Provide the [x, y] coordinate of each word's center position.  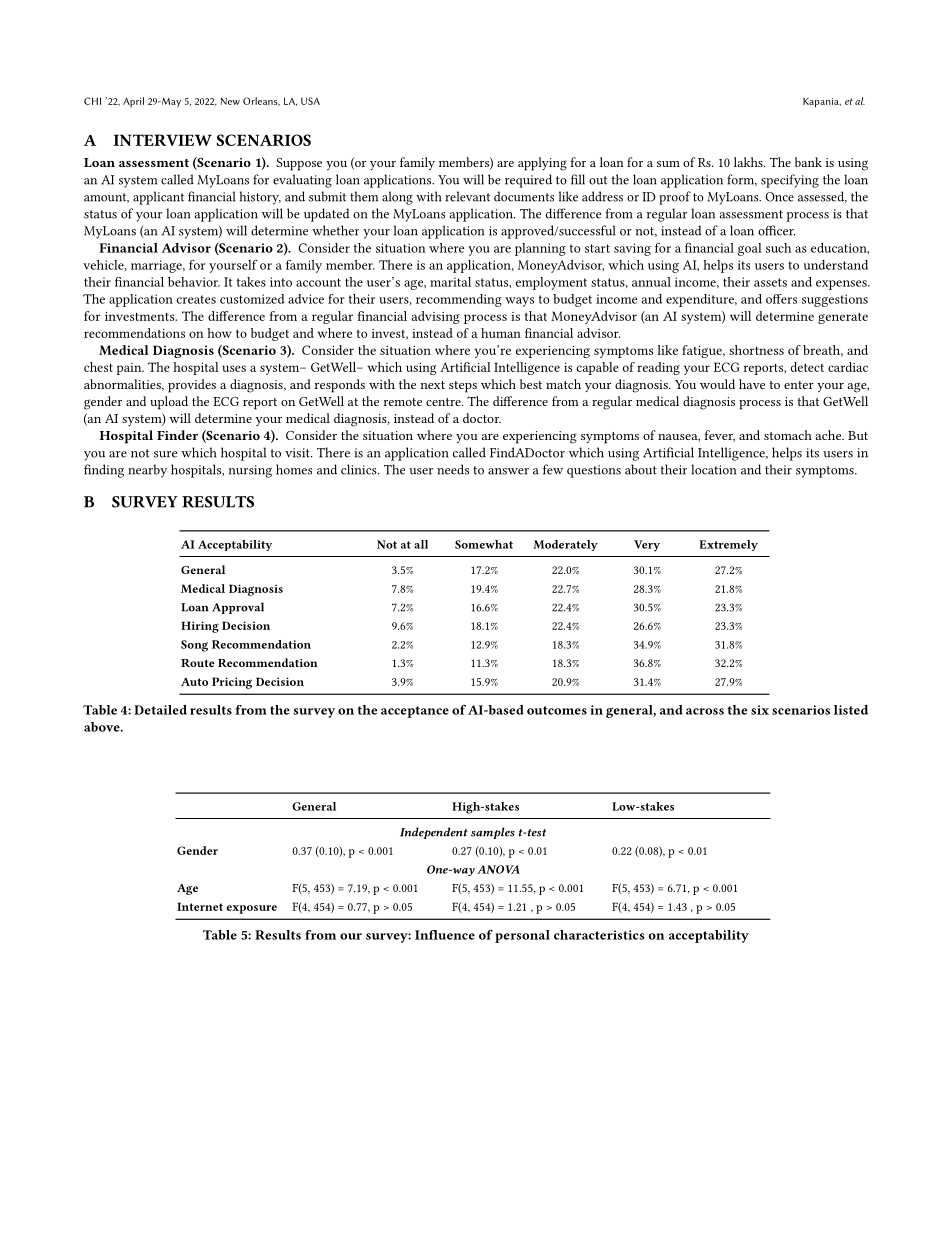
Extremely [728, 545]
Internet [200, 906]
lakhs [749, 162]
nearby [147, 471]
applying [542, 164]
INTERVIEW [163, 140]
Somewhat [484, 544]
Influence [445, 935]
